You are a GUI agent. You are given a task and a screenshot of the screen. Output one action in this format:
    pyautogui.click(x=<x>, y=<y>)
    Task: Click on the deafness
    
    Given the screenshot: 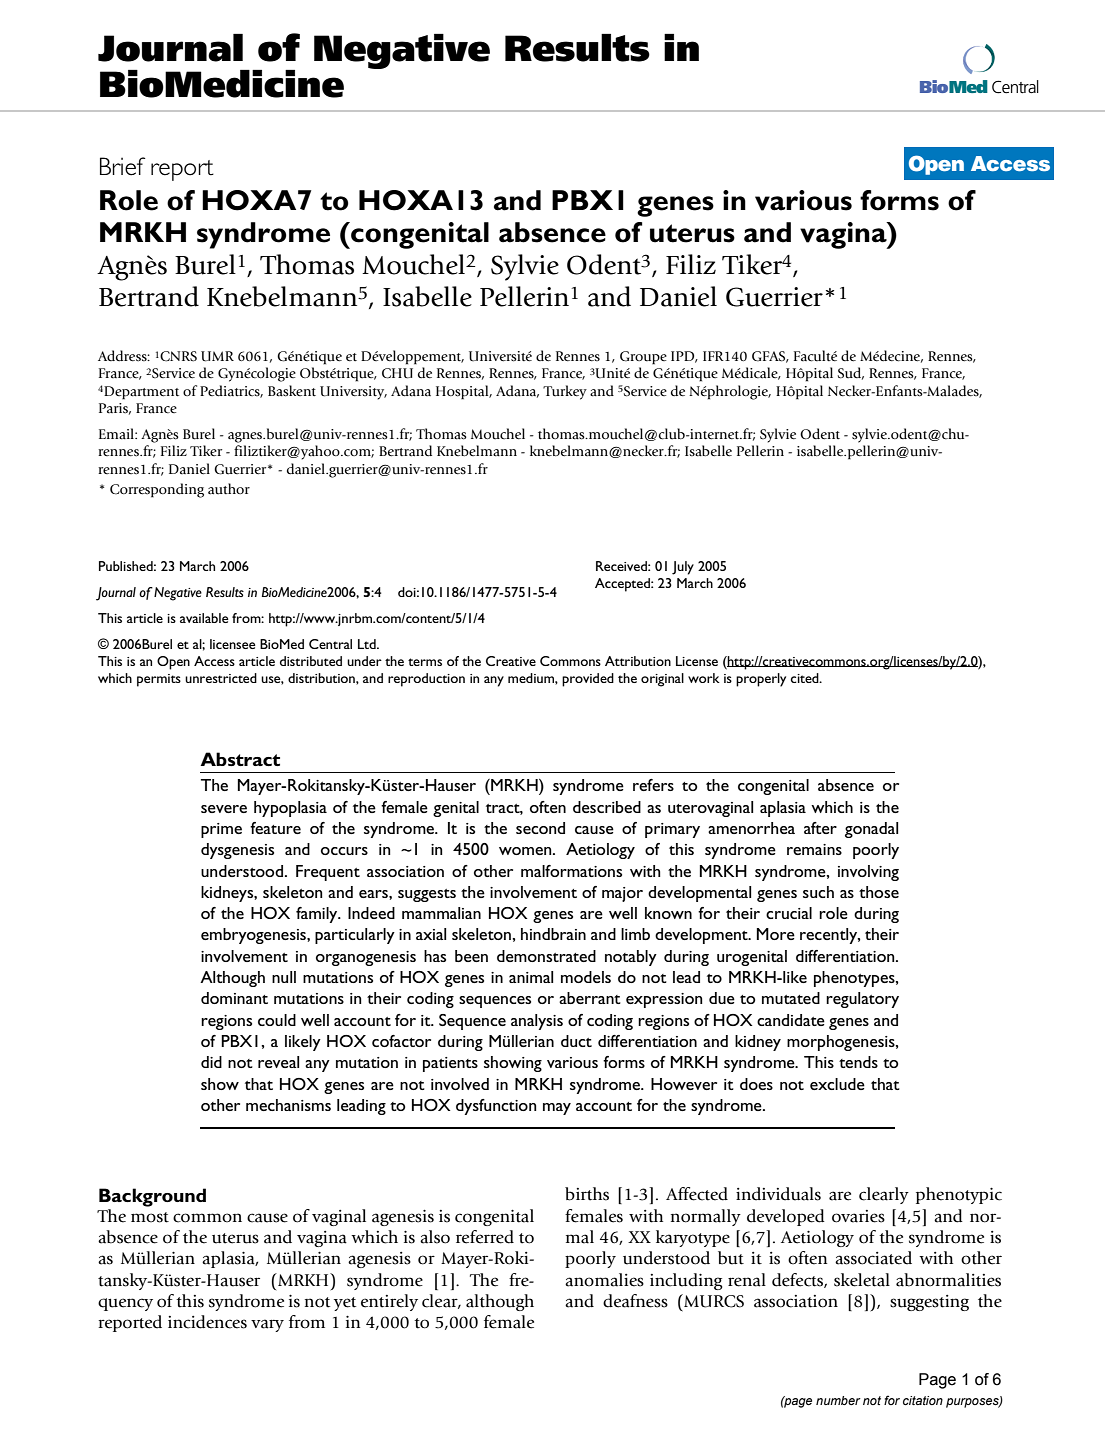 What is the action you would take?
    pyautogui.click(x=635, y=1301)
